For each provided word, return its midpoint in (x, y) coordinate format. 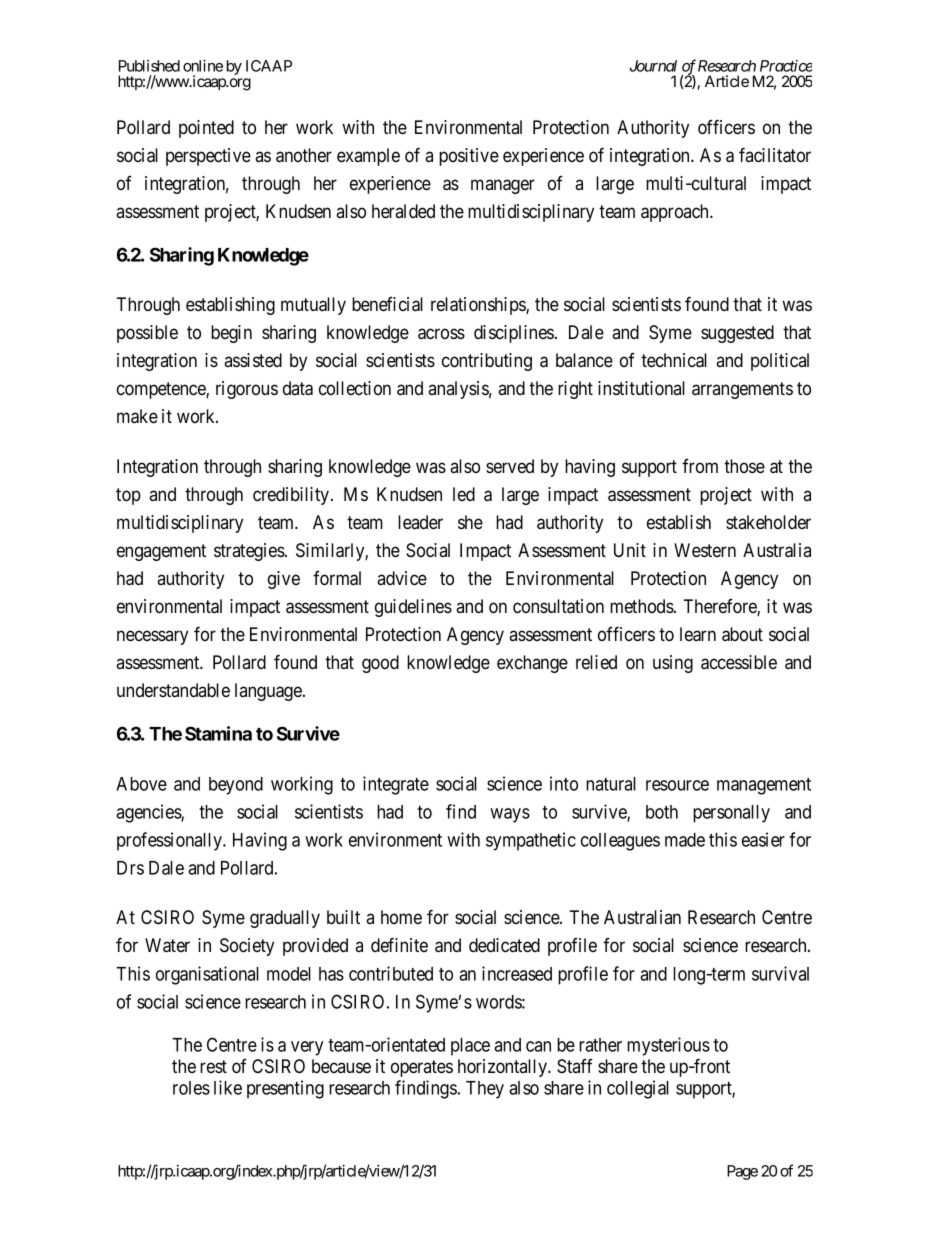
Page (742, 1172)
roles (191, 1088)
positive (469, 157)
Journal (653, 66)
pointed (206, 129)
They (485, 1090)
